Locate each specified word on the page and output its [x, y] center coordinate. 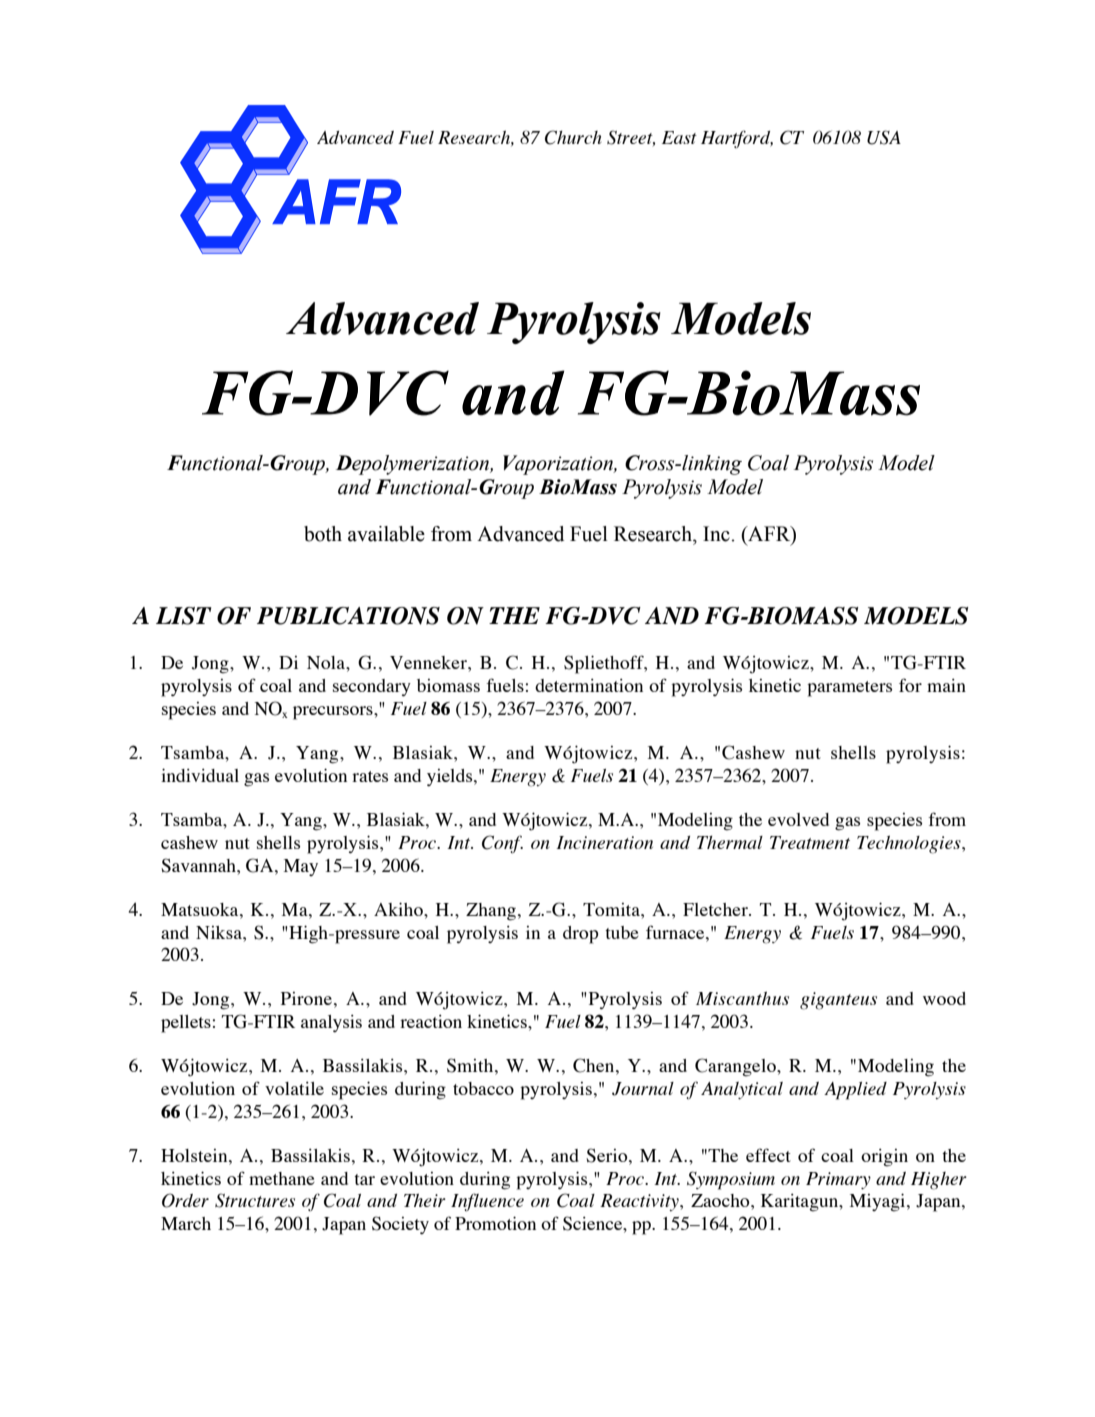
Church [573, 137]
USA [884, 137]
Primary [838, 1180]
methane [282, 1178]
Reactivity [640, 1202]
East [679, 137]
